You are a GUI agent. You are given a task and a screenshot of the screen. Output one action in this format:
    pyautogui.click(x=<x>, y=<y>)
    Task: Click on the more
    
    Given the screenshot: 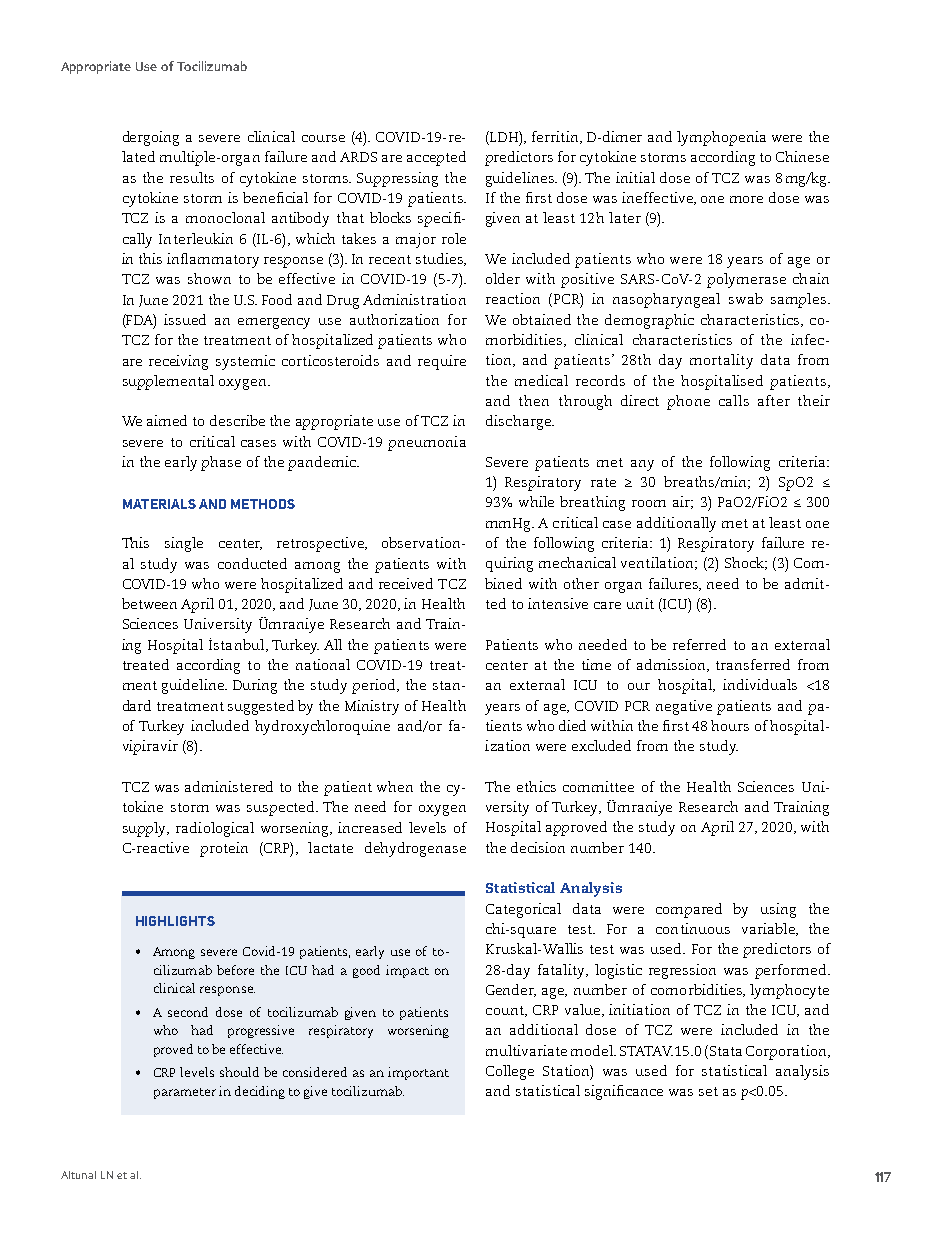 What is the action you would take?
    pyautogui.click(x=746, y=199)
